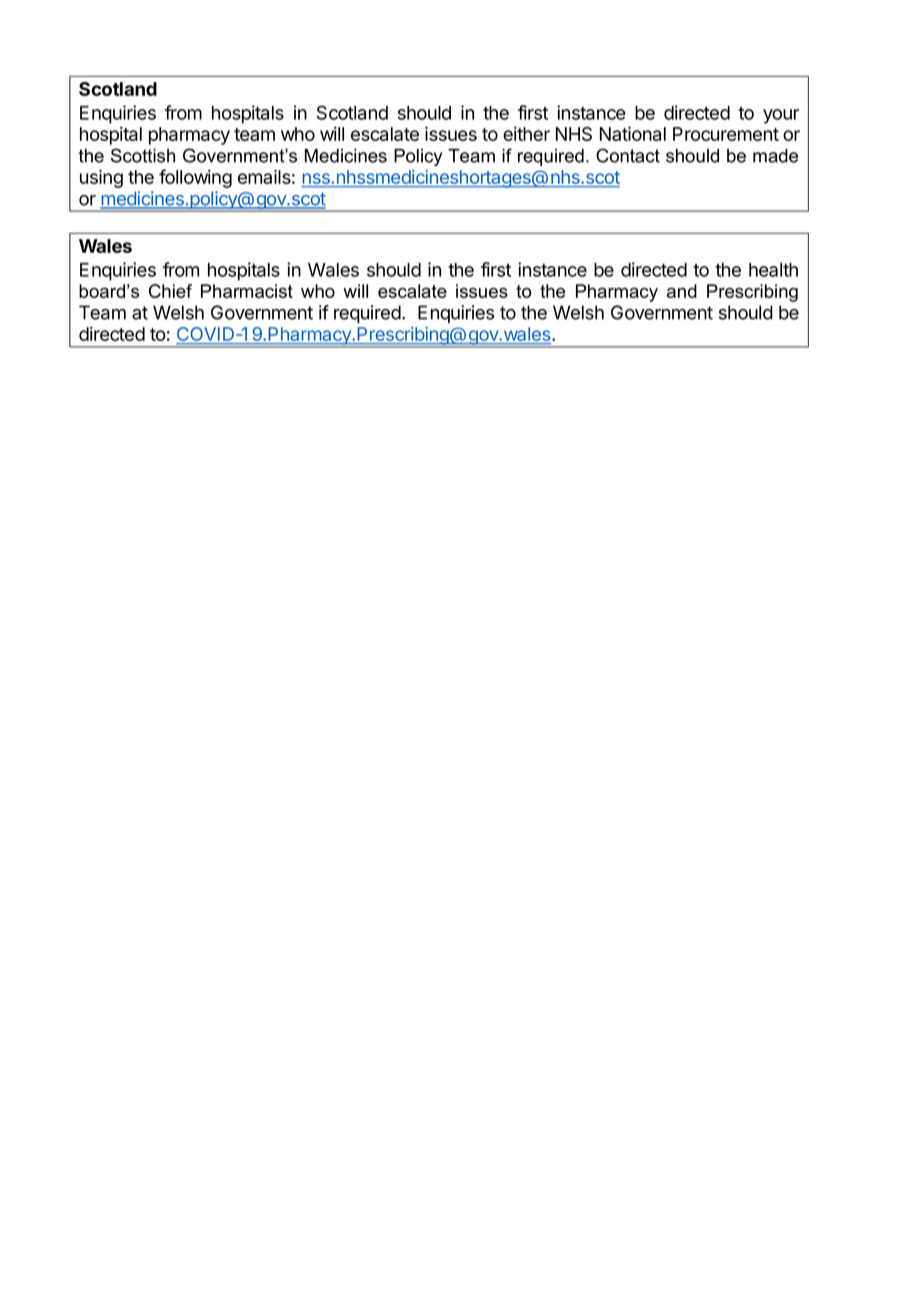 This document has width=924, height=1308. What do you see at coordinates (247, 291) in the document?
I see `Pharmacist` at bounding box center [247, 291].
